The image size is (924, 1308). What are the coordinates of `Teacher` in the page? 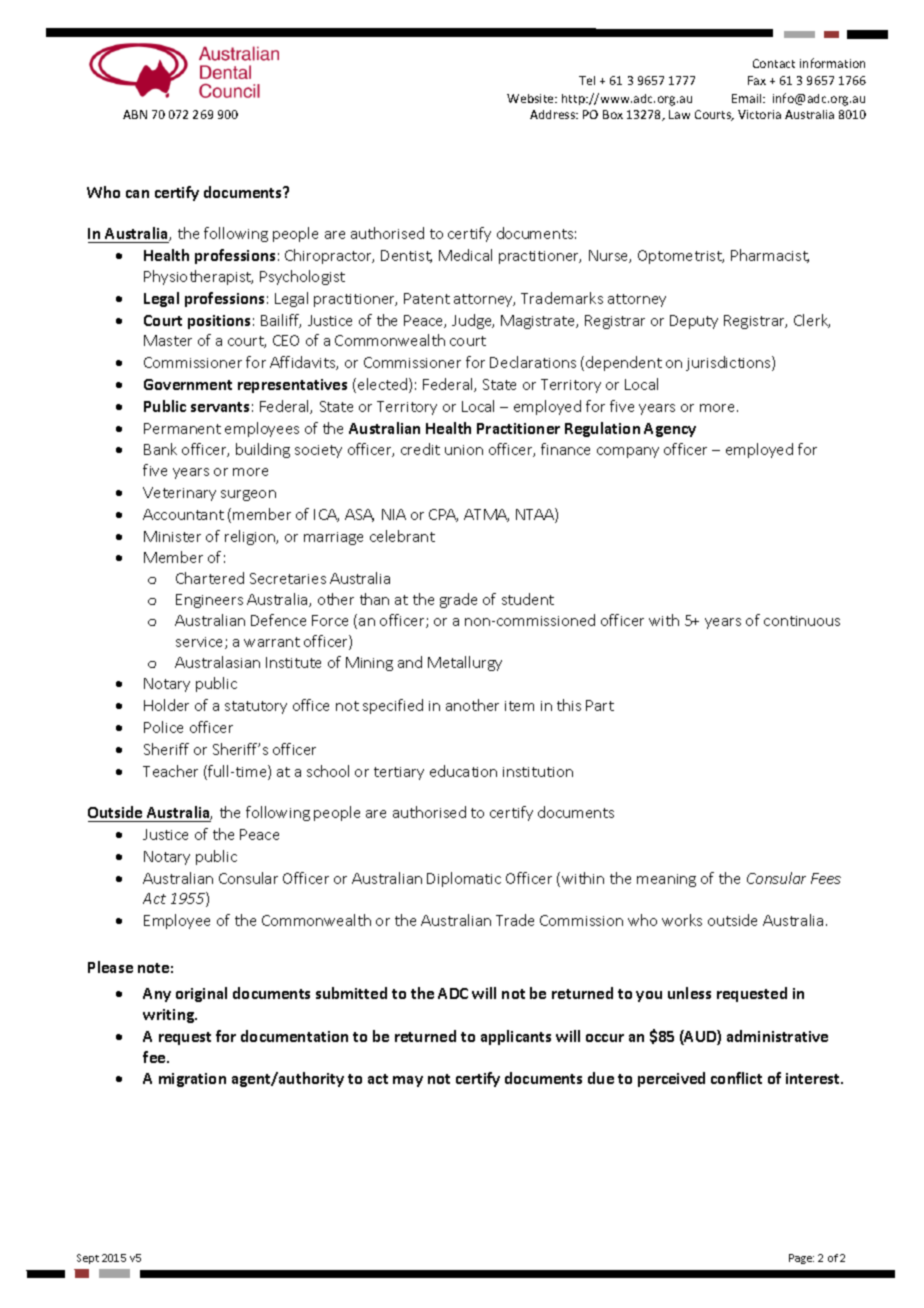 It's located at (170, 771).
